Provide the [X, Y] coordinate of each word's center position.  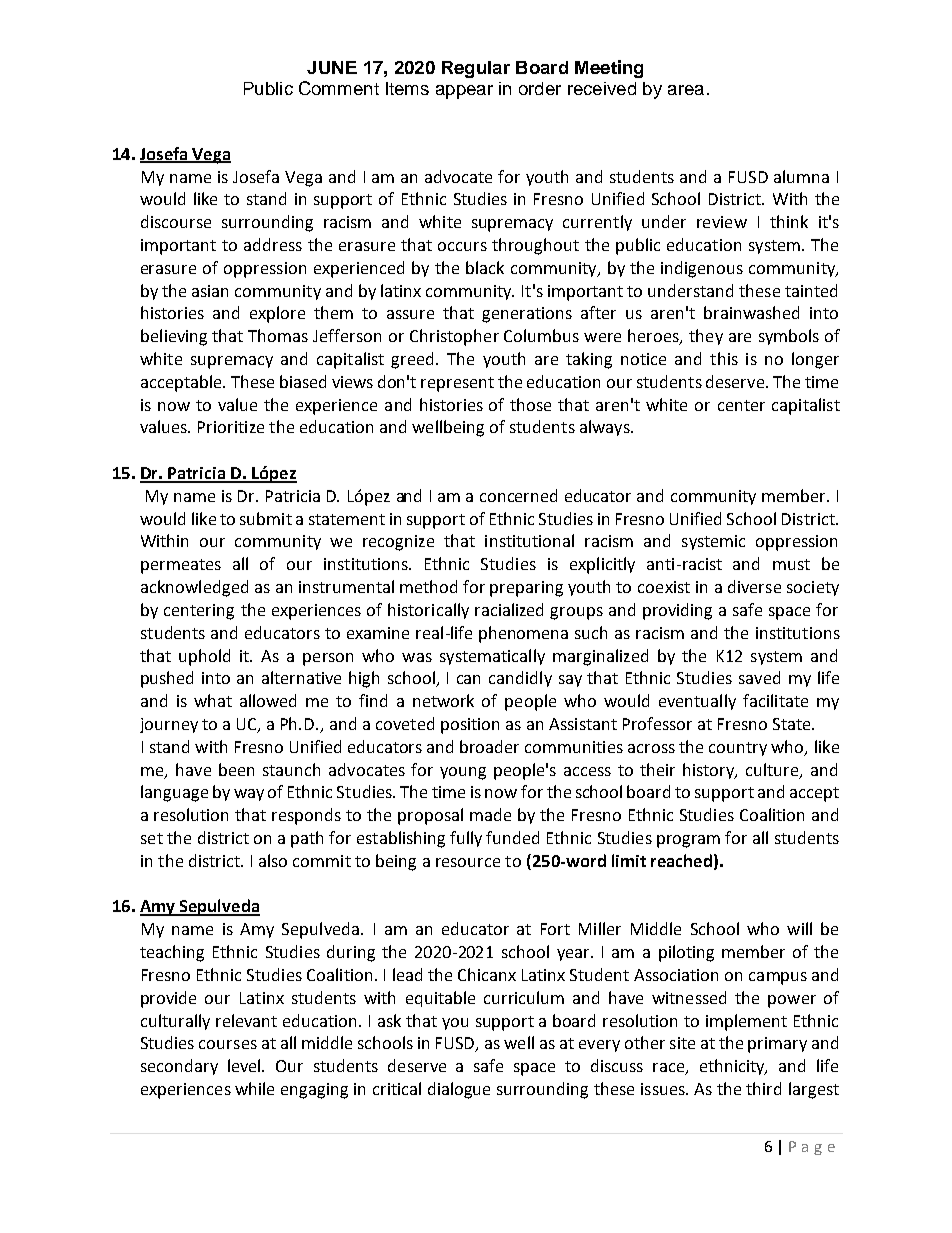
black [485, 267]
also [273, 860]
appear [464, 92]
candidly [520, 679]
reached [681, 860]
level [245, 1065]
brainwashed [751, 312]
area [686, 90]
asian [210, 291]
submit [266, 518]
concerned [518, 495]
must [791, 564]
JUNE [332, 67]
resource [468, 862]
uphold [204, 657]
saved [759, 677]
